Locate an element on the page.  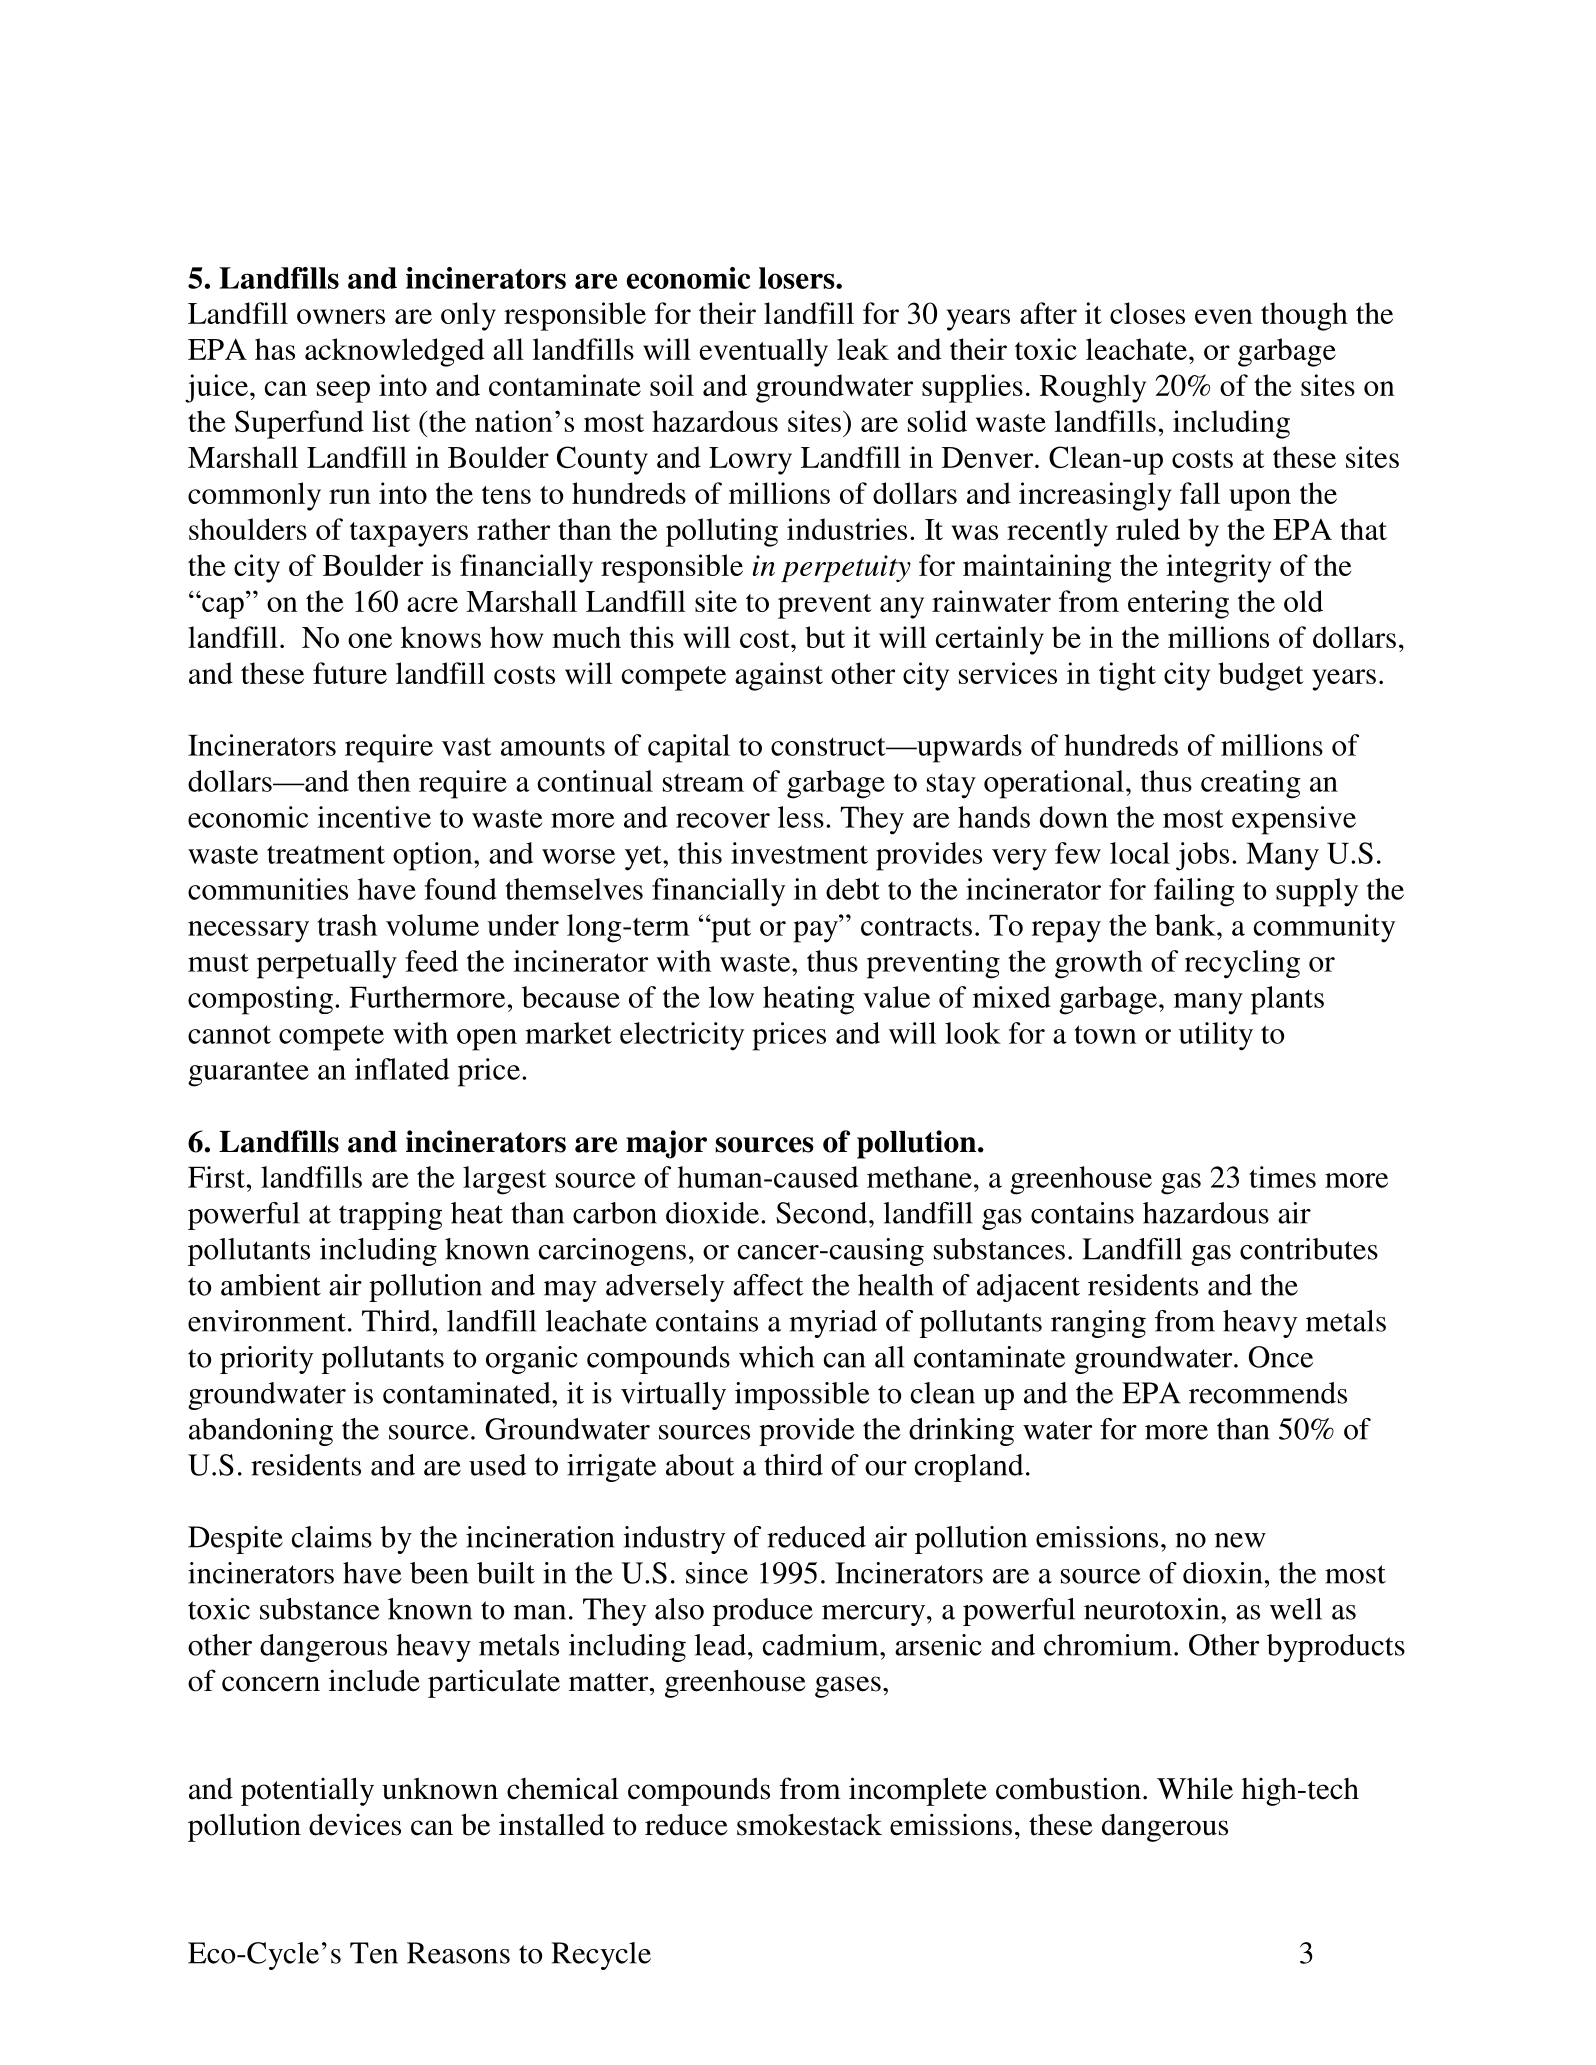
losers is located at coordinates (798, 278).
